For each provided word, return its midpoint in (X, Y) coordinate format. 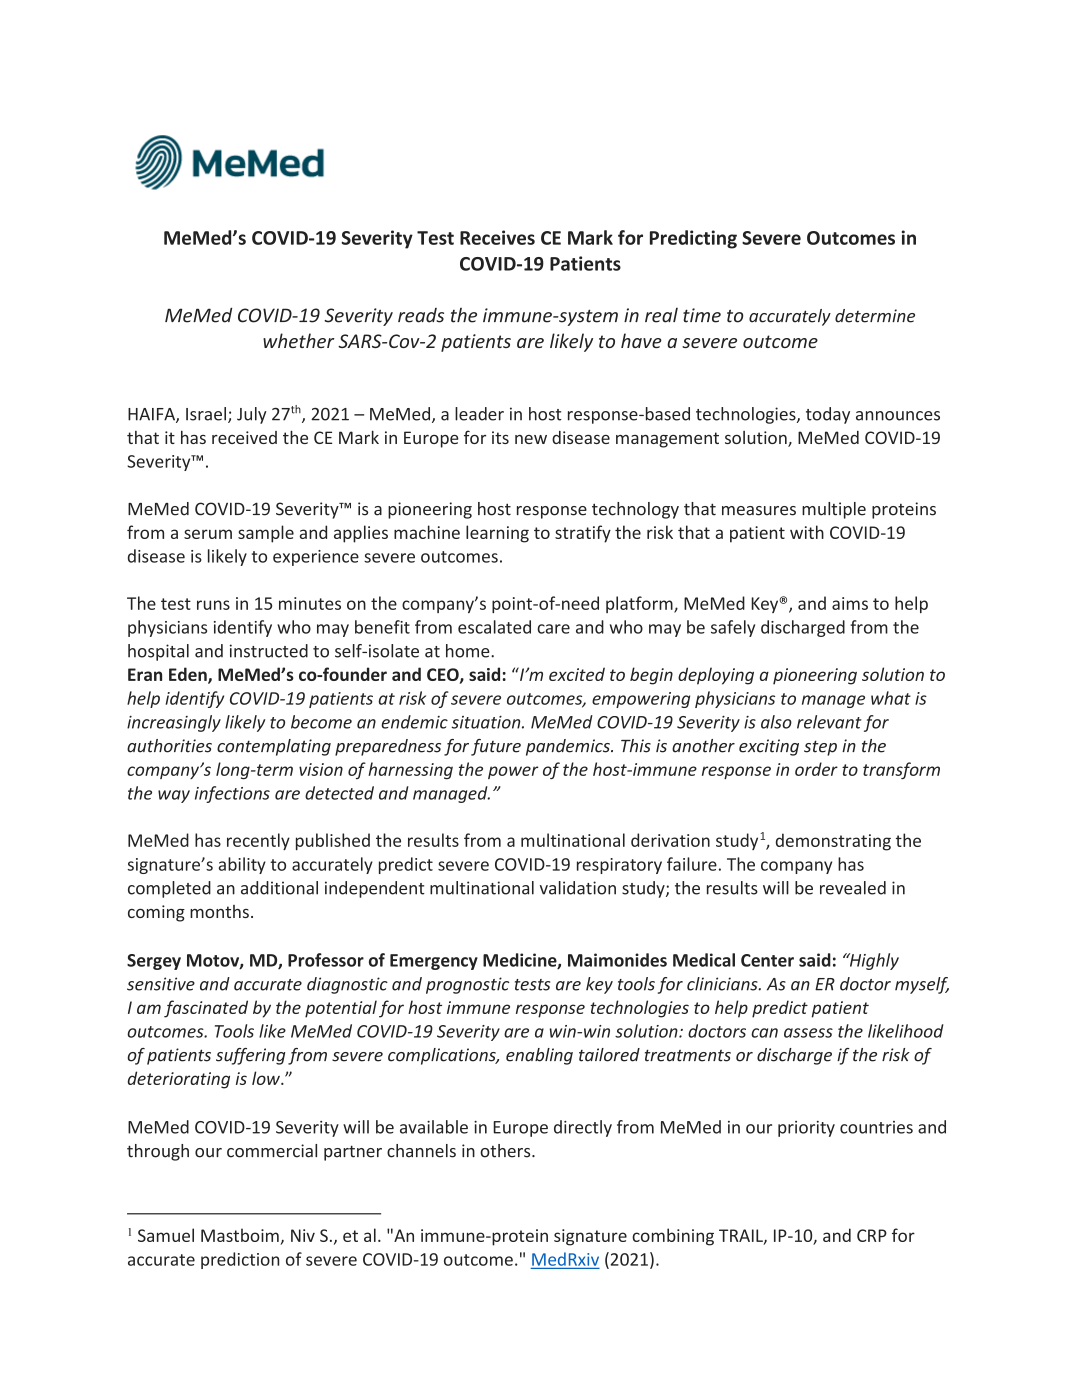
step (820, 748)
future (496, 747)
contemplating (274, 747)
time (702, 315)
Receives (497, 237)
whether (298, 340)
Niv (303, 1235)
